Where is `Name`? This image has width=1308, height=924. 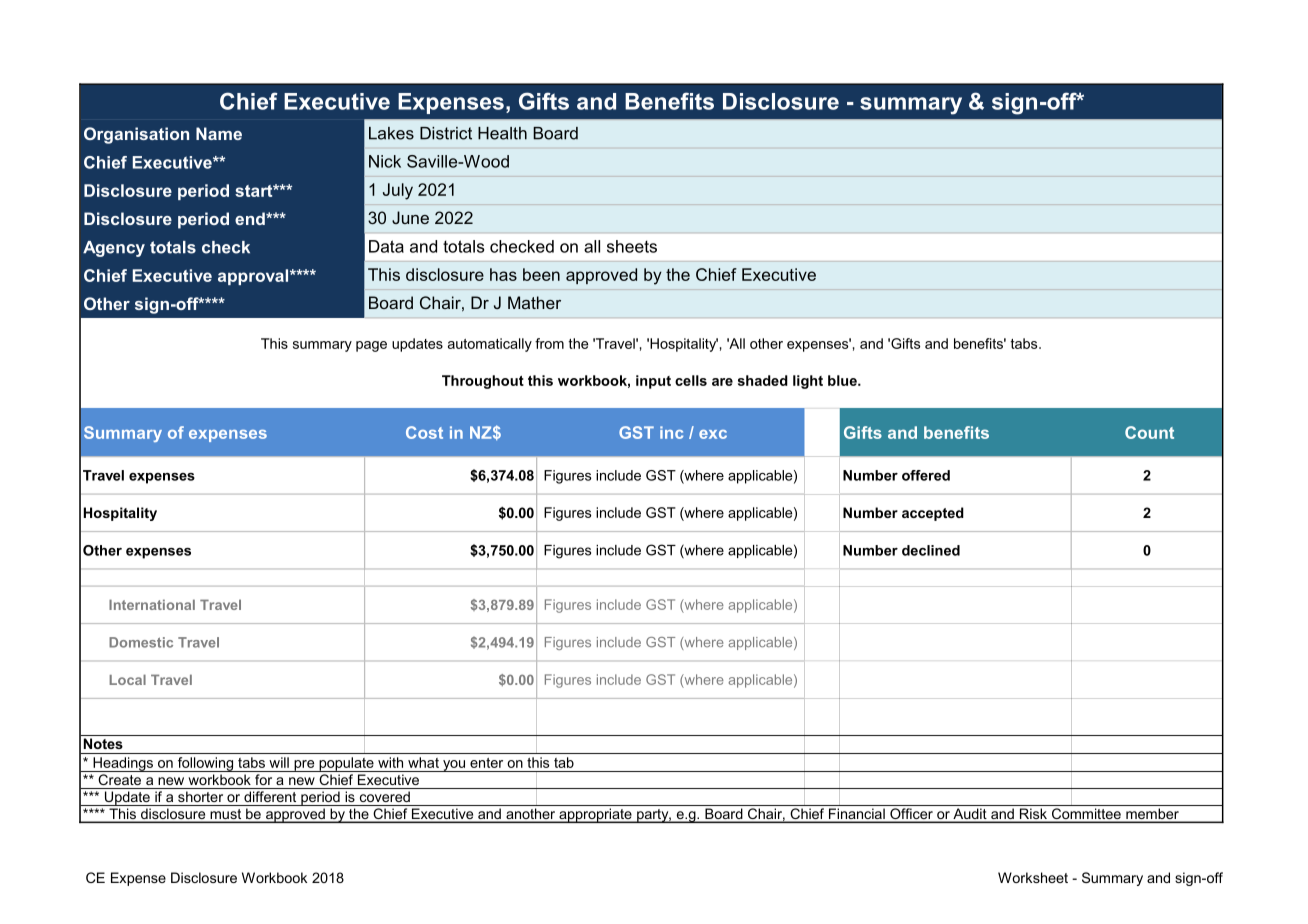 Name is located at coordinates (219, 133).
